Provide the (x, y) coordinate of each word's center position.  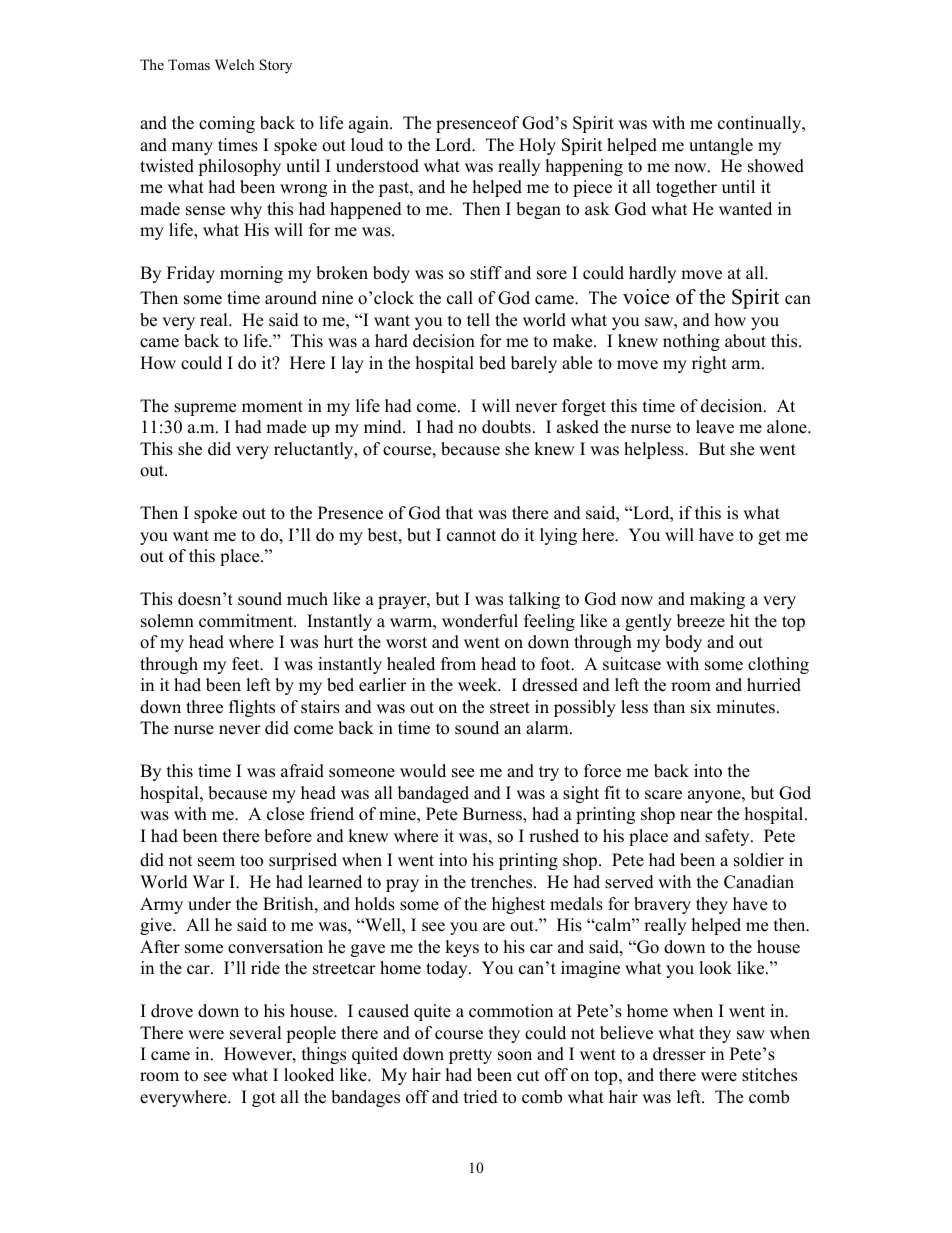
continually (761, 124)
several (256, 1033)
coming (227, 124)
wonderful (480, 621)
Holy (537, 146)
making (717, 600)
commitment (247, 621)
